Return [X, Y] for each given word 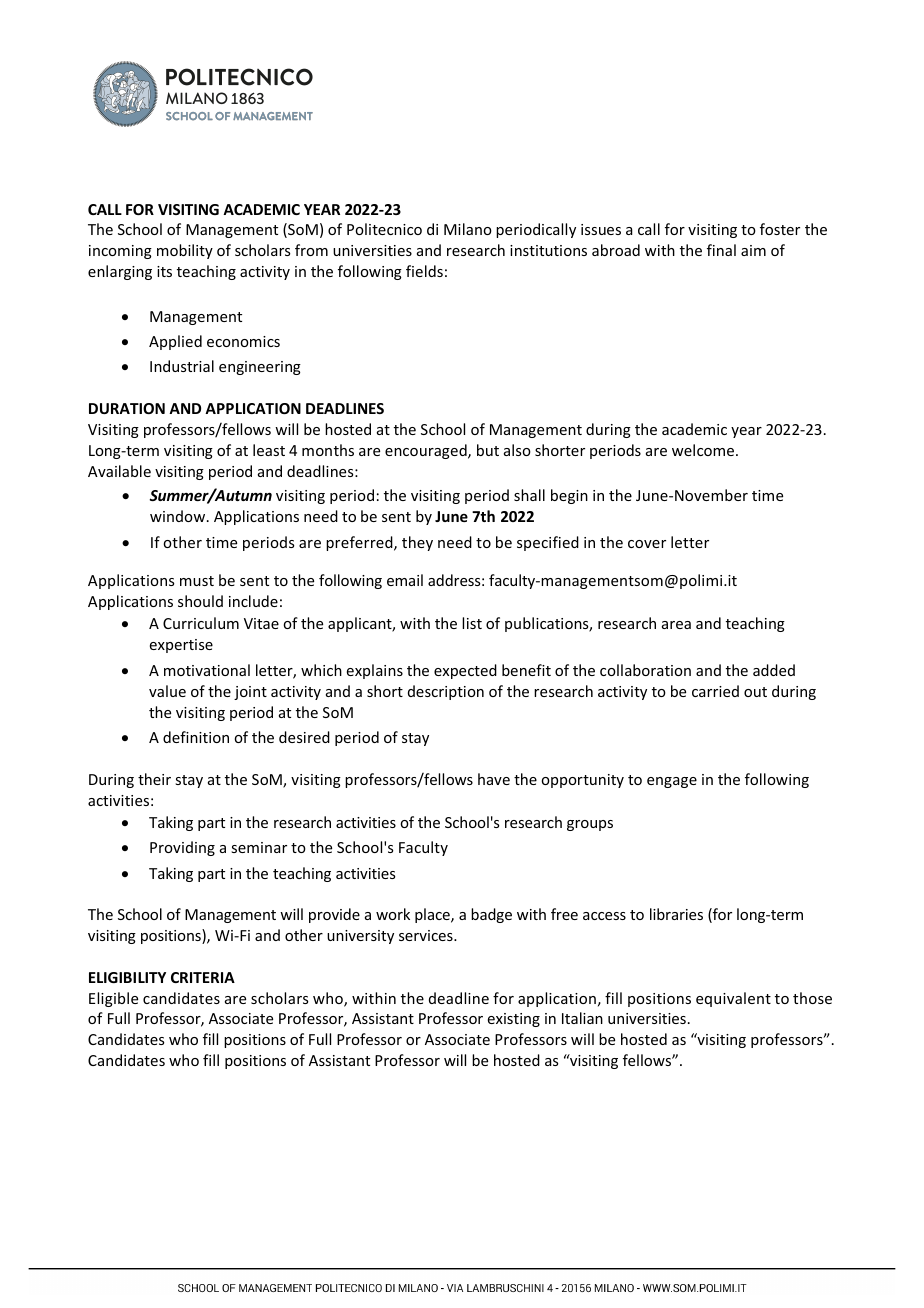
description [446, 692]
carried [715, 691]
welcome [704, 450]
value [167, 691]
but [488, 450]
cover [647, 544]
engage [672, 782]
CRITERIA [203, 977]
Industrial [182, 366]
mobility [185, 251]
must [197, 581]
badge [491, 915]
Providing [182, 848]
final [721, 250]
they [417, 543]
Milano [468, 229]
